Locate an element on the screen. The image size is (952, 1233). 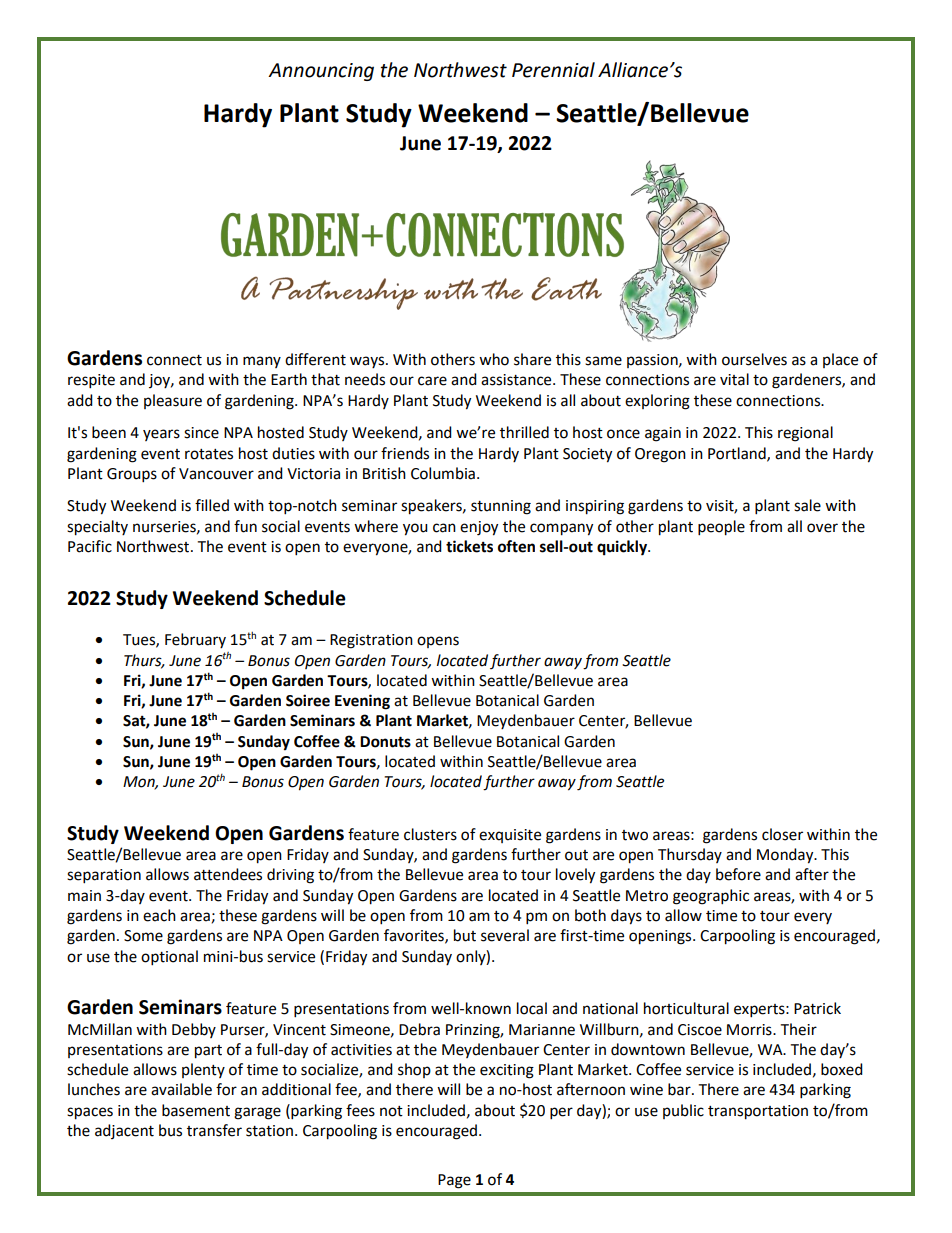
but is located at coordinates (465, 935).
